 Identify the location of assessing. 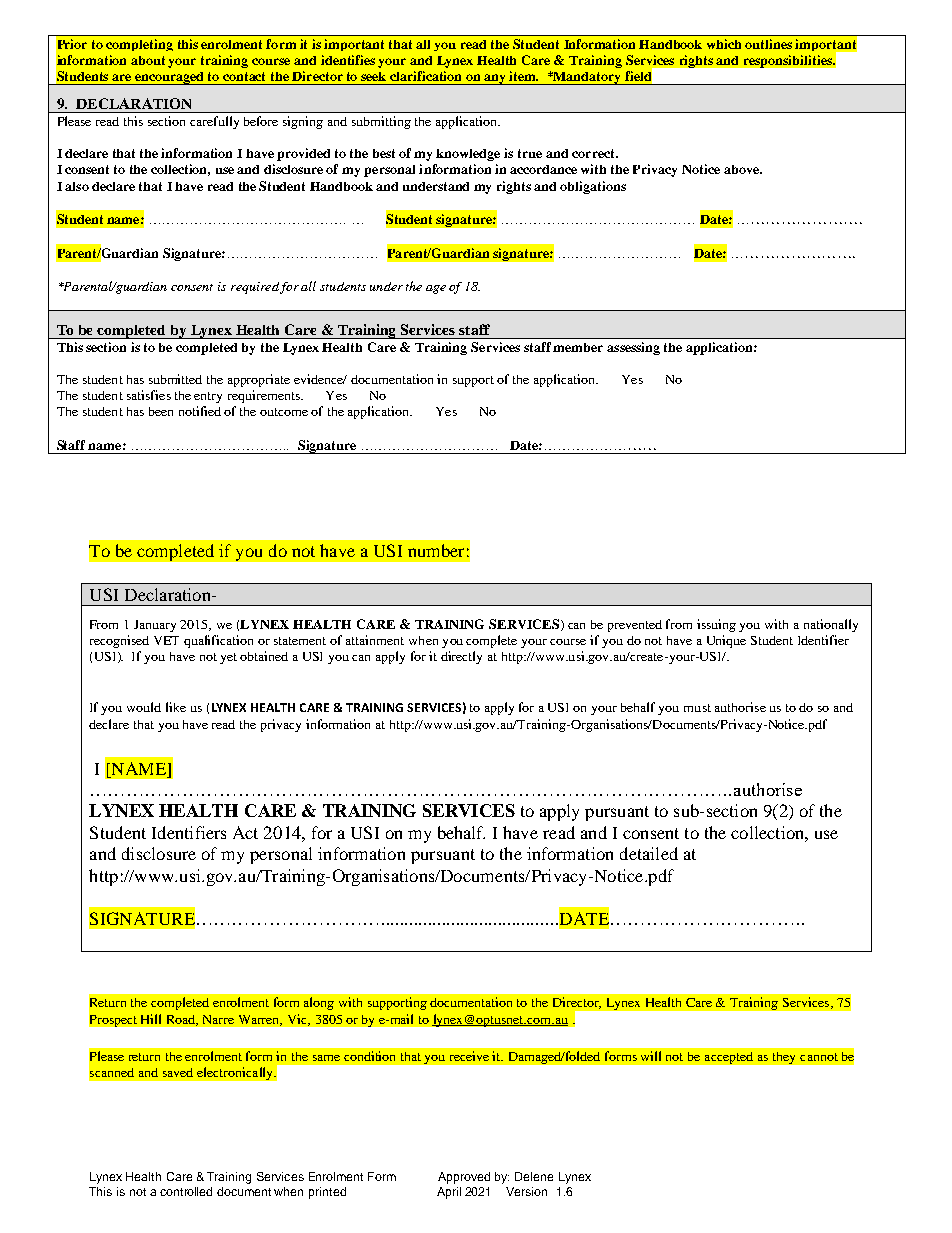
(633, 348).
